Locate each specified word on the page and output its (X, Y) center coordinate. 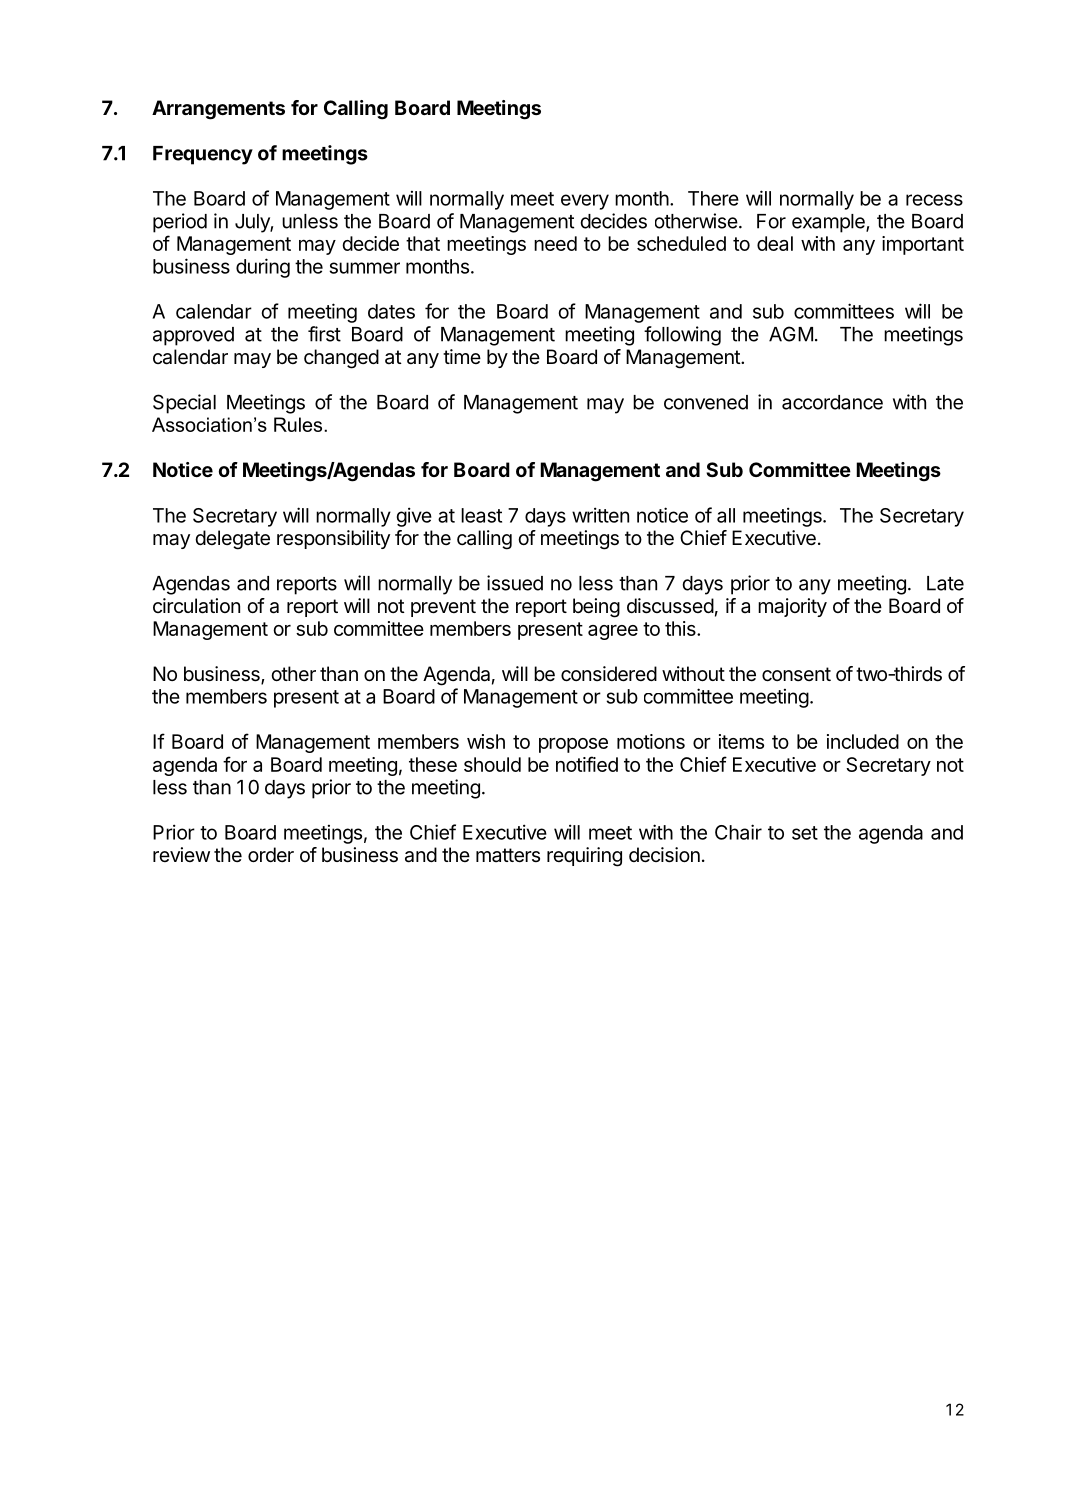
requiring (584, 857)
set (805, 833)
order (271, 854)
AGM (791, 334)
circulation (196, 606)
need (555, 243)
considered (609, 674)
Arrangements (218, 110)
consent (796, 674)
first (324, 334)
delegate (232, 540)
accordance (832, 402)
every (585, 202)
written (600, 515)
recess (934, 200)
